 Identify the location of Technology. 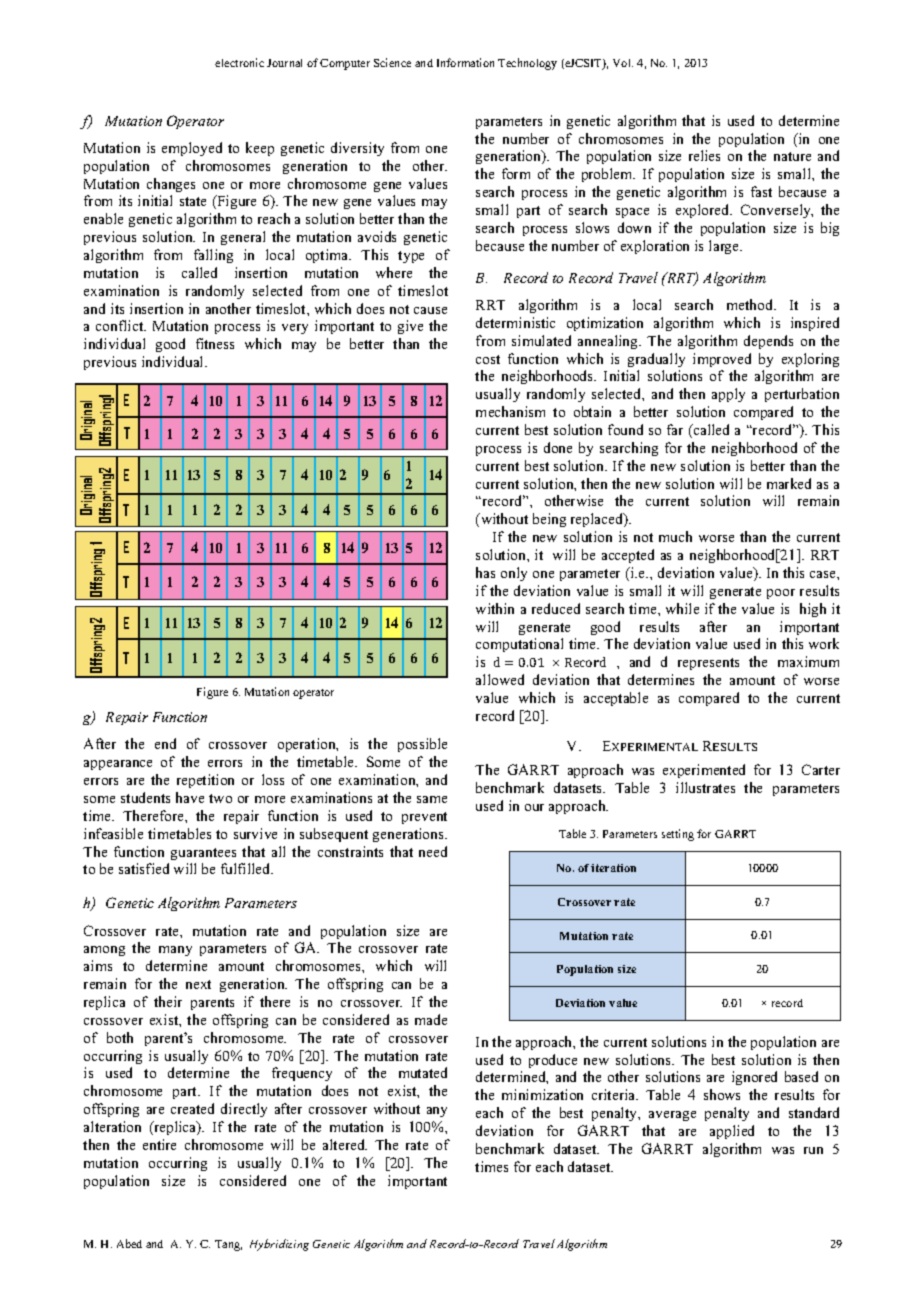
(527, 64).
